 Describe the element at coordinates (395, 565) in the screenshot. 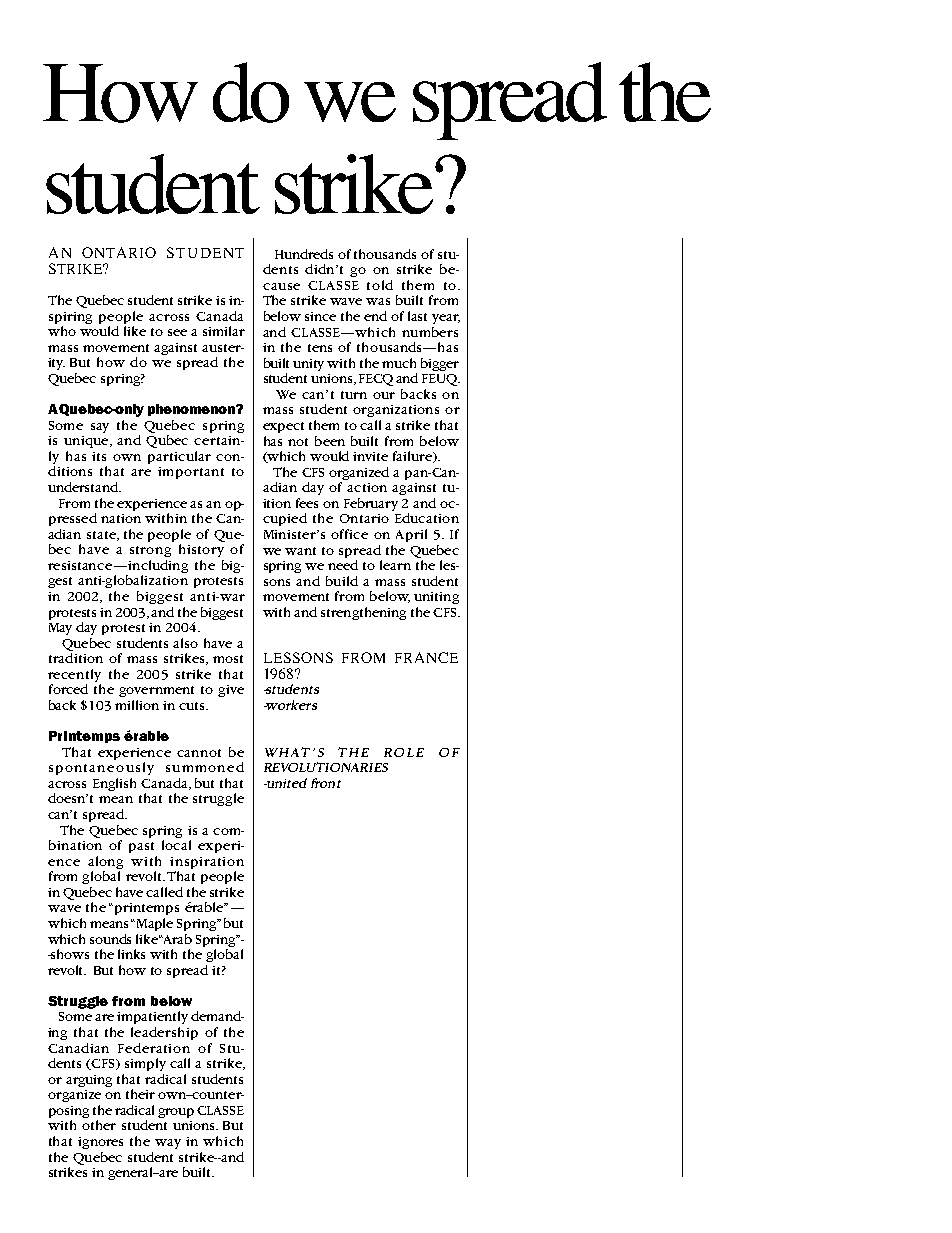

I see `learn` at that location.
